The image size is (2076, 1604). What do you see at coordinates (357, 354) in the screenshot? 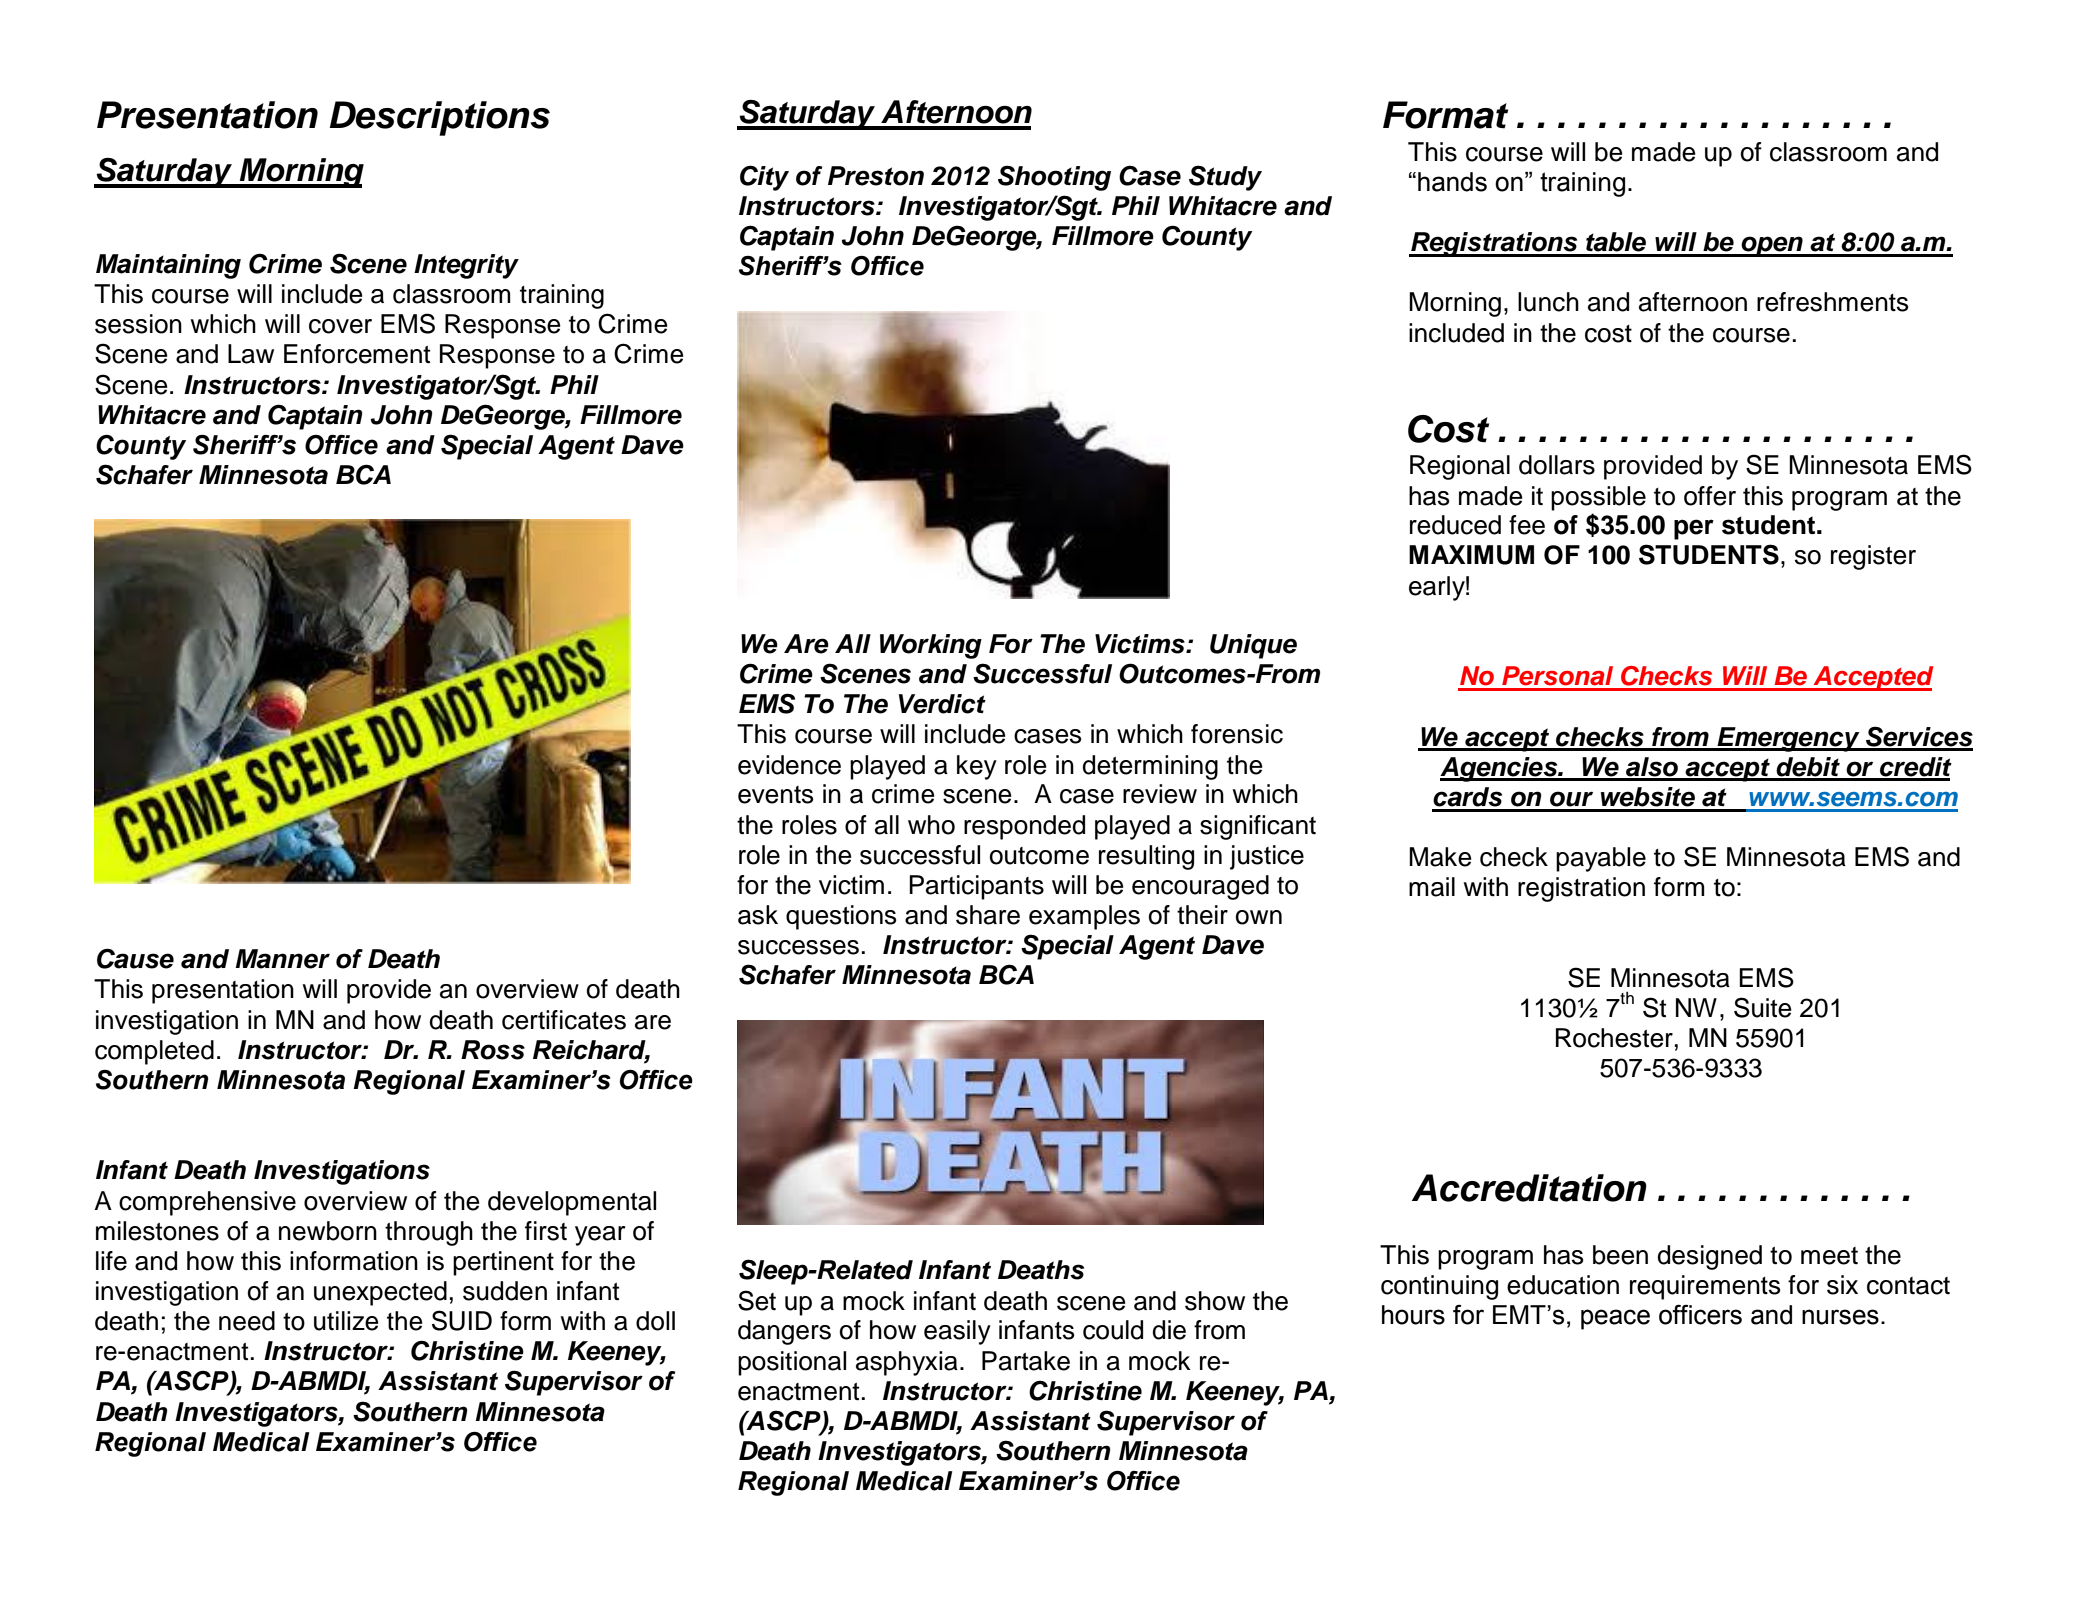
I see `Enforcement` at bounding box center [357, 354].
